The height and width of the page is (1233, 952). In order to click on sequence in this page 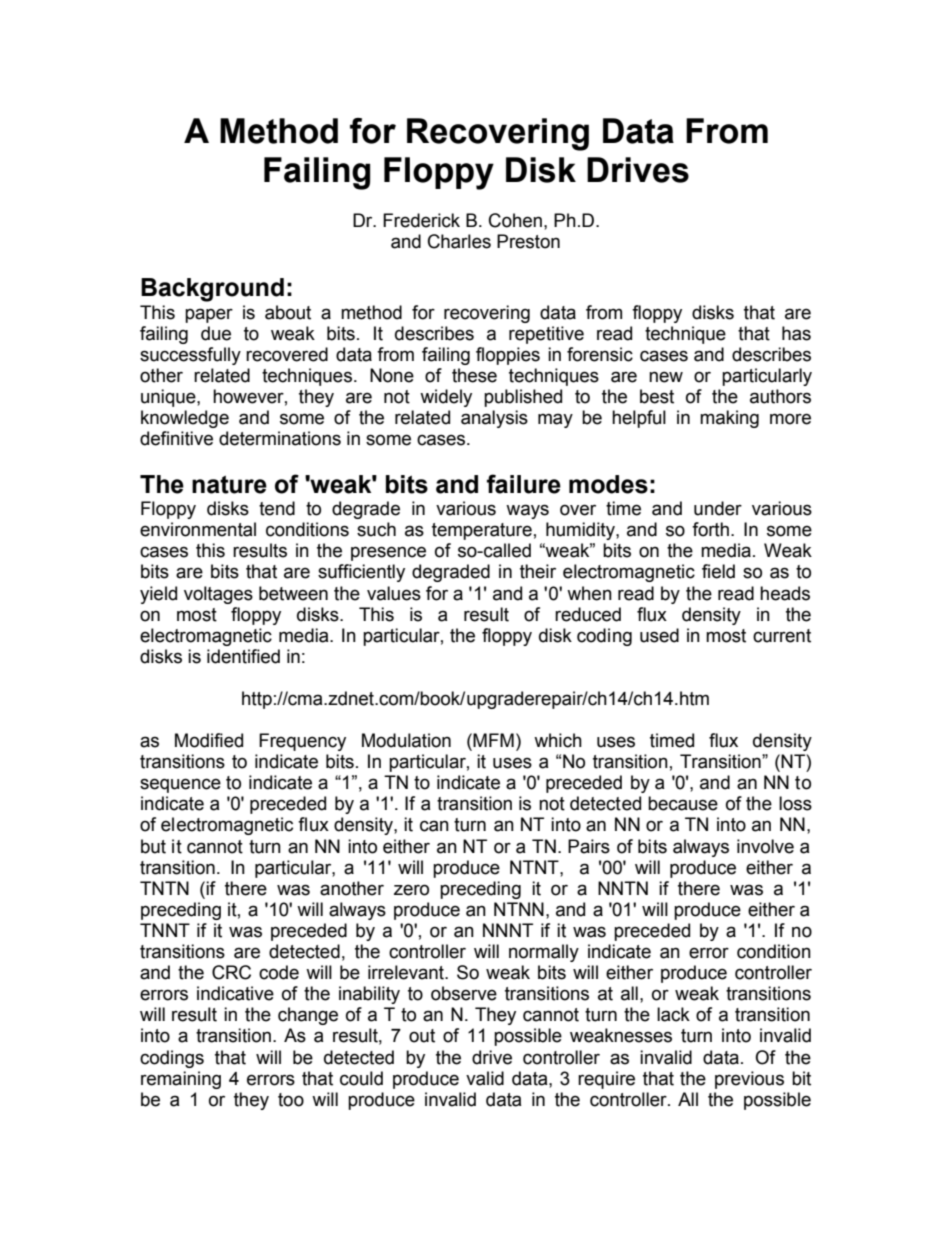, I will do `click(180, 785)`.
